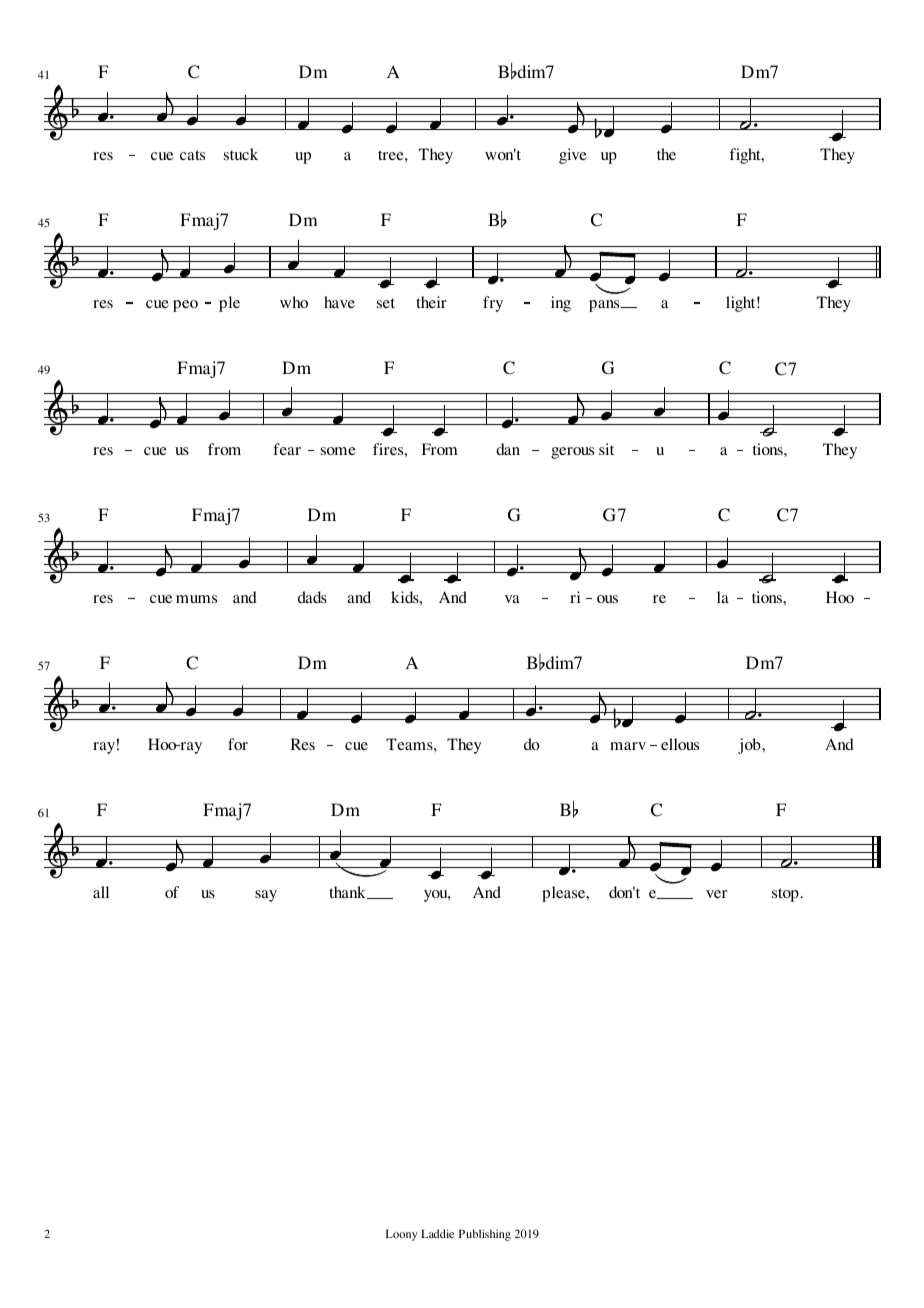 The width and height of the screenshot is (924, 1308). Describe the element at coordinates (192, 155) in the screenshot. I see `cats` at that location.
